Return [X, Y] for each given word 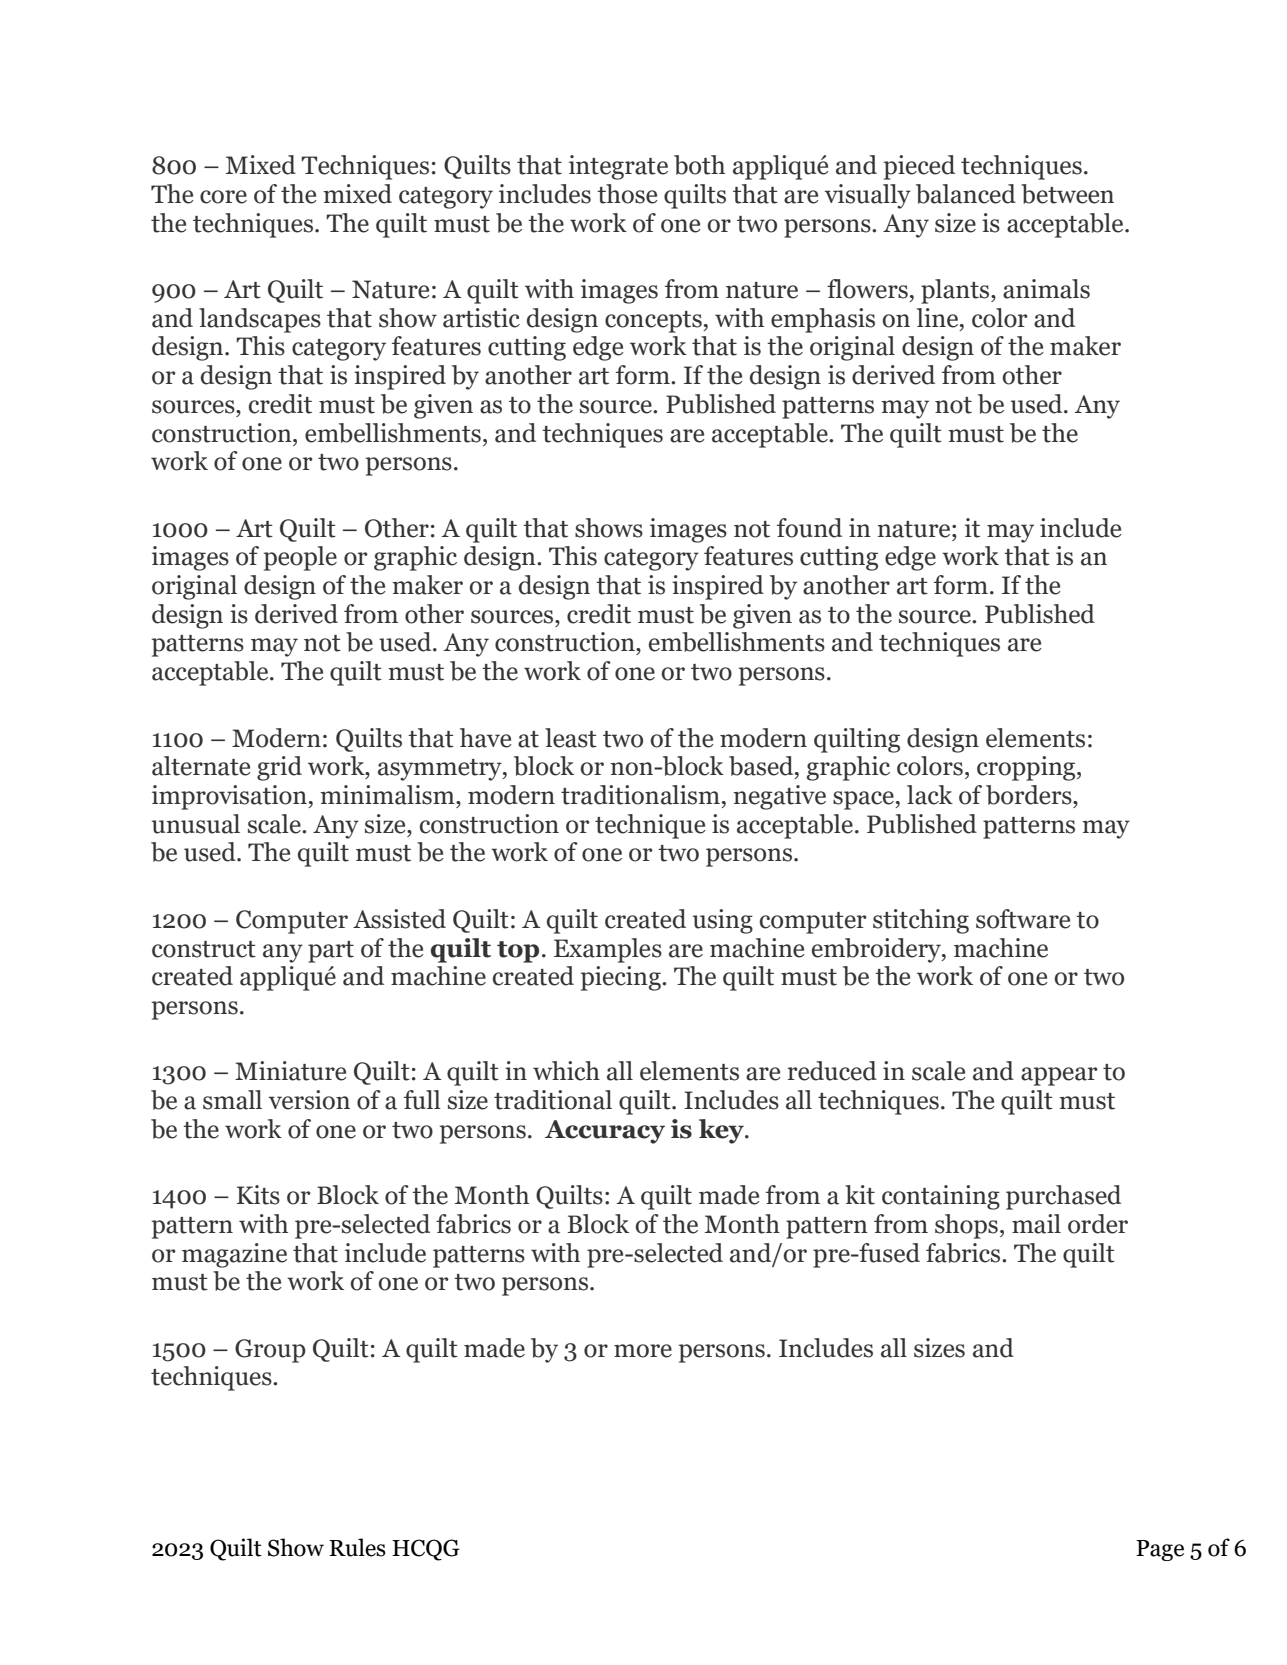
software [1023, 919]
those [627, 194]
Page [1160, 1550]
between [1067, 194]
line [939, 318]
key [722, 1131]
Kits [258, 1195]
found [809, 528]
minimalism [388, 795]
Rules [357, 1547]
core [223, 197]
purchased [1063, 1197]
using [723, 921]
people [300, 558]
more [643, 1351]
